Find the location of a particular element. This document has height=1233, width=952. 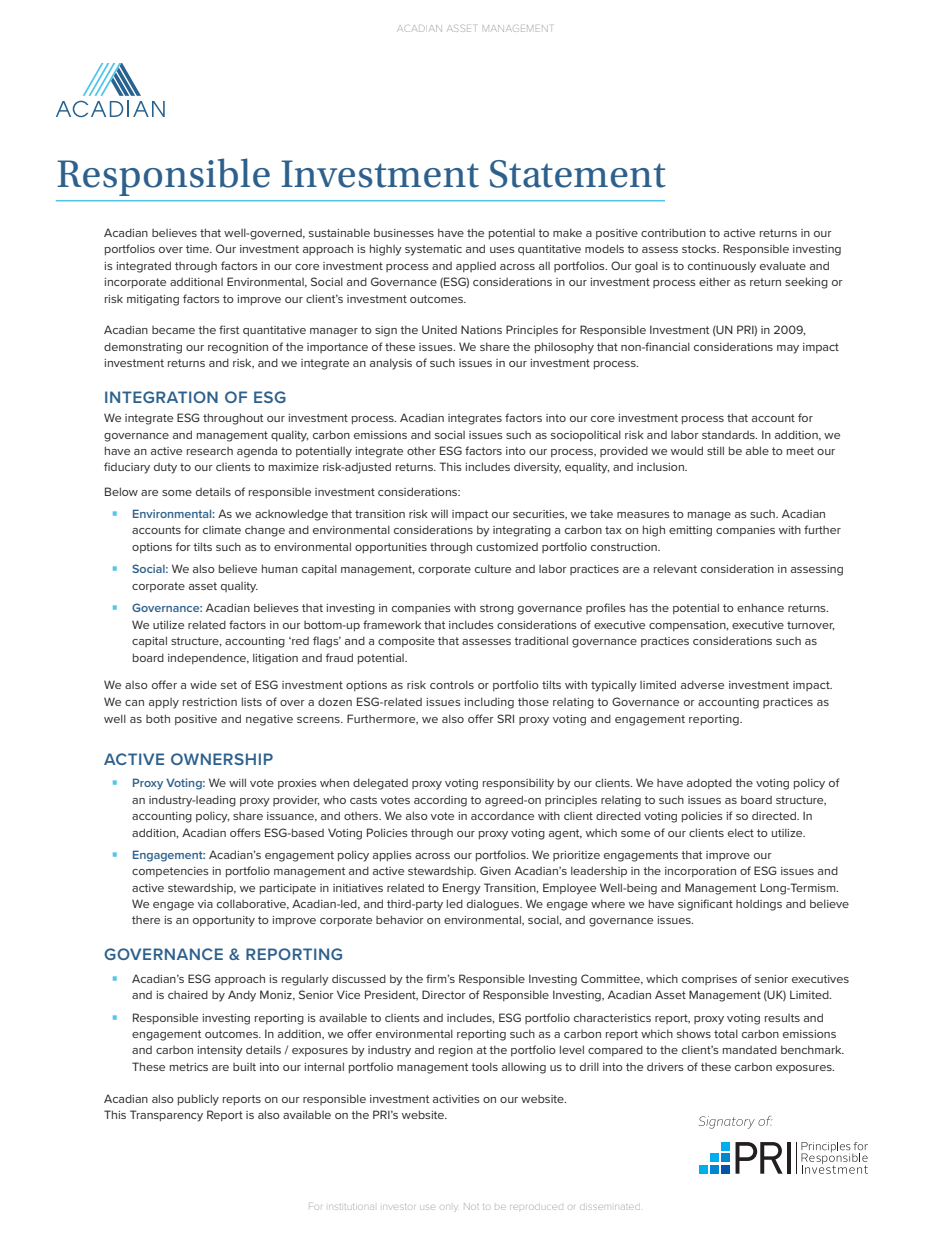

OWNERSHIP is located at coordinates (222, 759).
